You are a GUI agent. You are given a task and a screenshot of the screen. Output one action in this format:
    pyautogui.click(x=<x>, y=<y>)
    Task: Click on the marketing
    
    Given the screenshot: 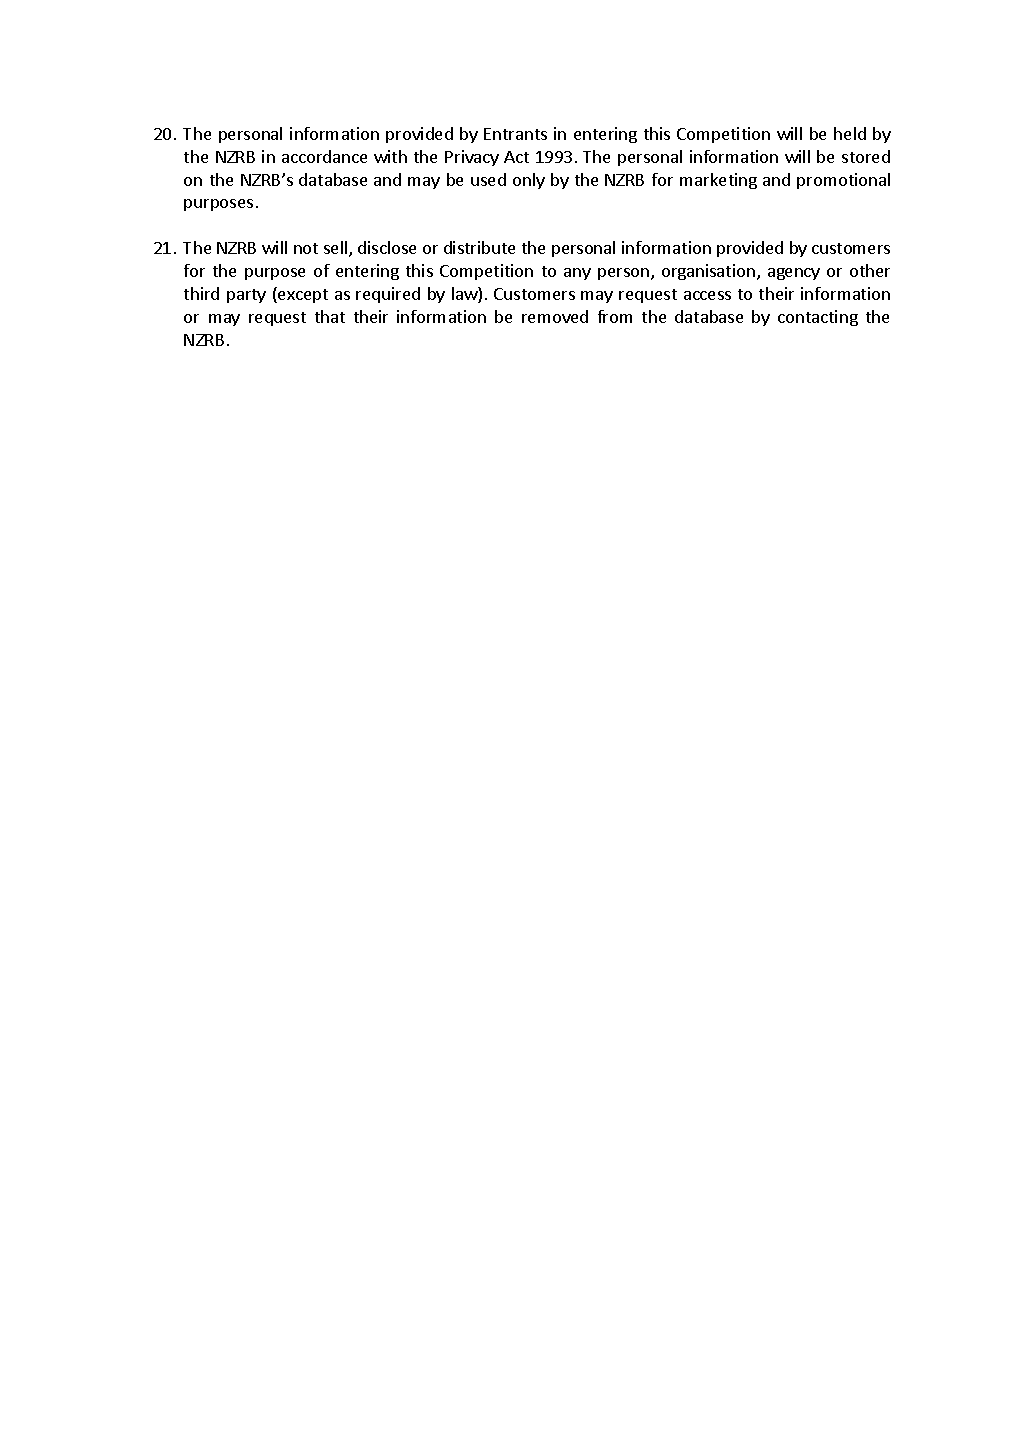 What is the action you would take?
    pyautogui.click(x=718, y=181)
